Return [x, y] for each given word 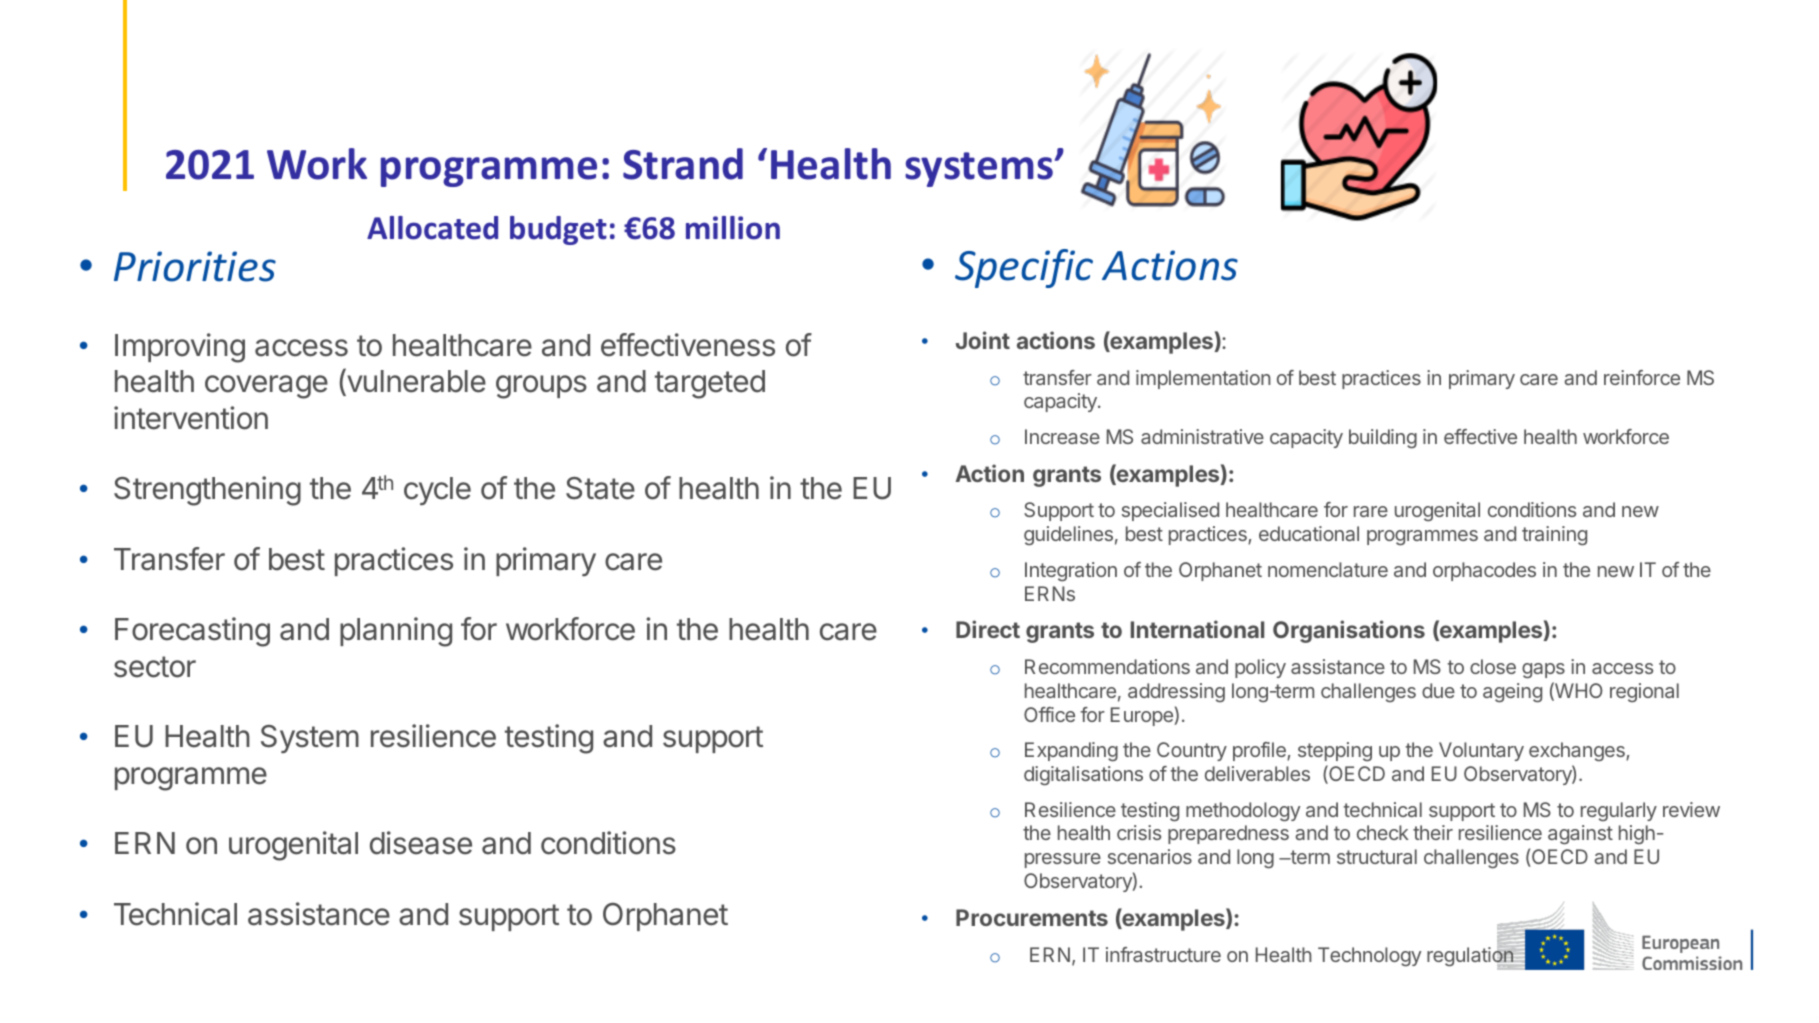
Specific [1024, 268]
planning [396, 632]
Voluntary [1481, 751]
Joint [983, 340]
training [1554, 536]
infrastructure [1163, 954]
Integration [1071, 572]
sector [155, 667]
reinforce [1642, 377]
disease [421, 843]
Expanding [1071, 752]
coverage [266, 387]
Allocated [432, 228]
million [733, 228]
